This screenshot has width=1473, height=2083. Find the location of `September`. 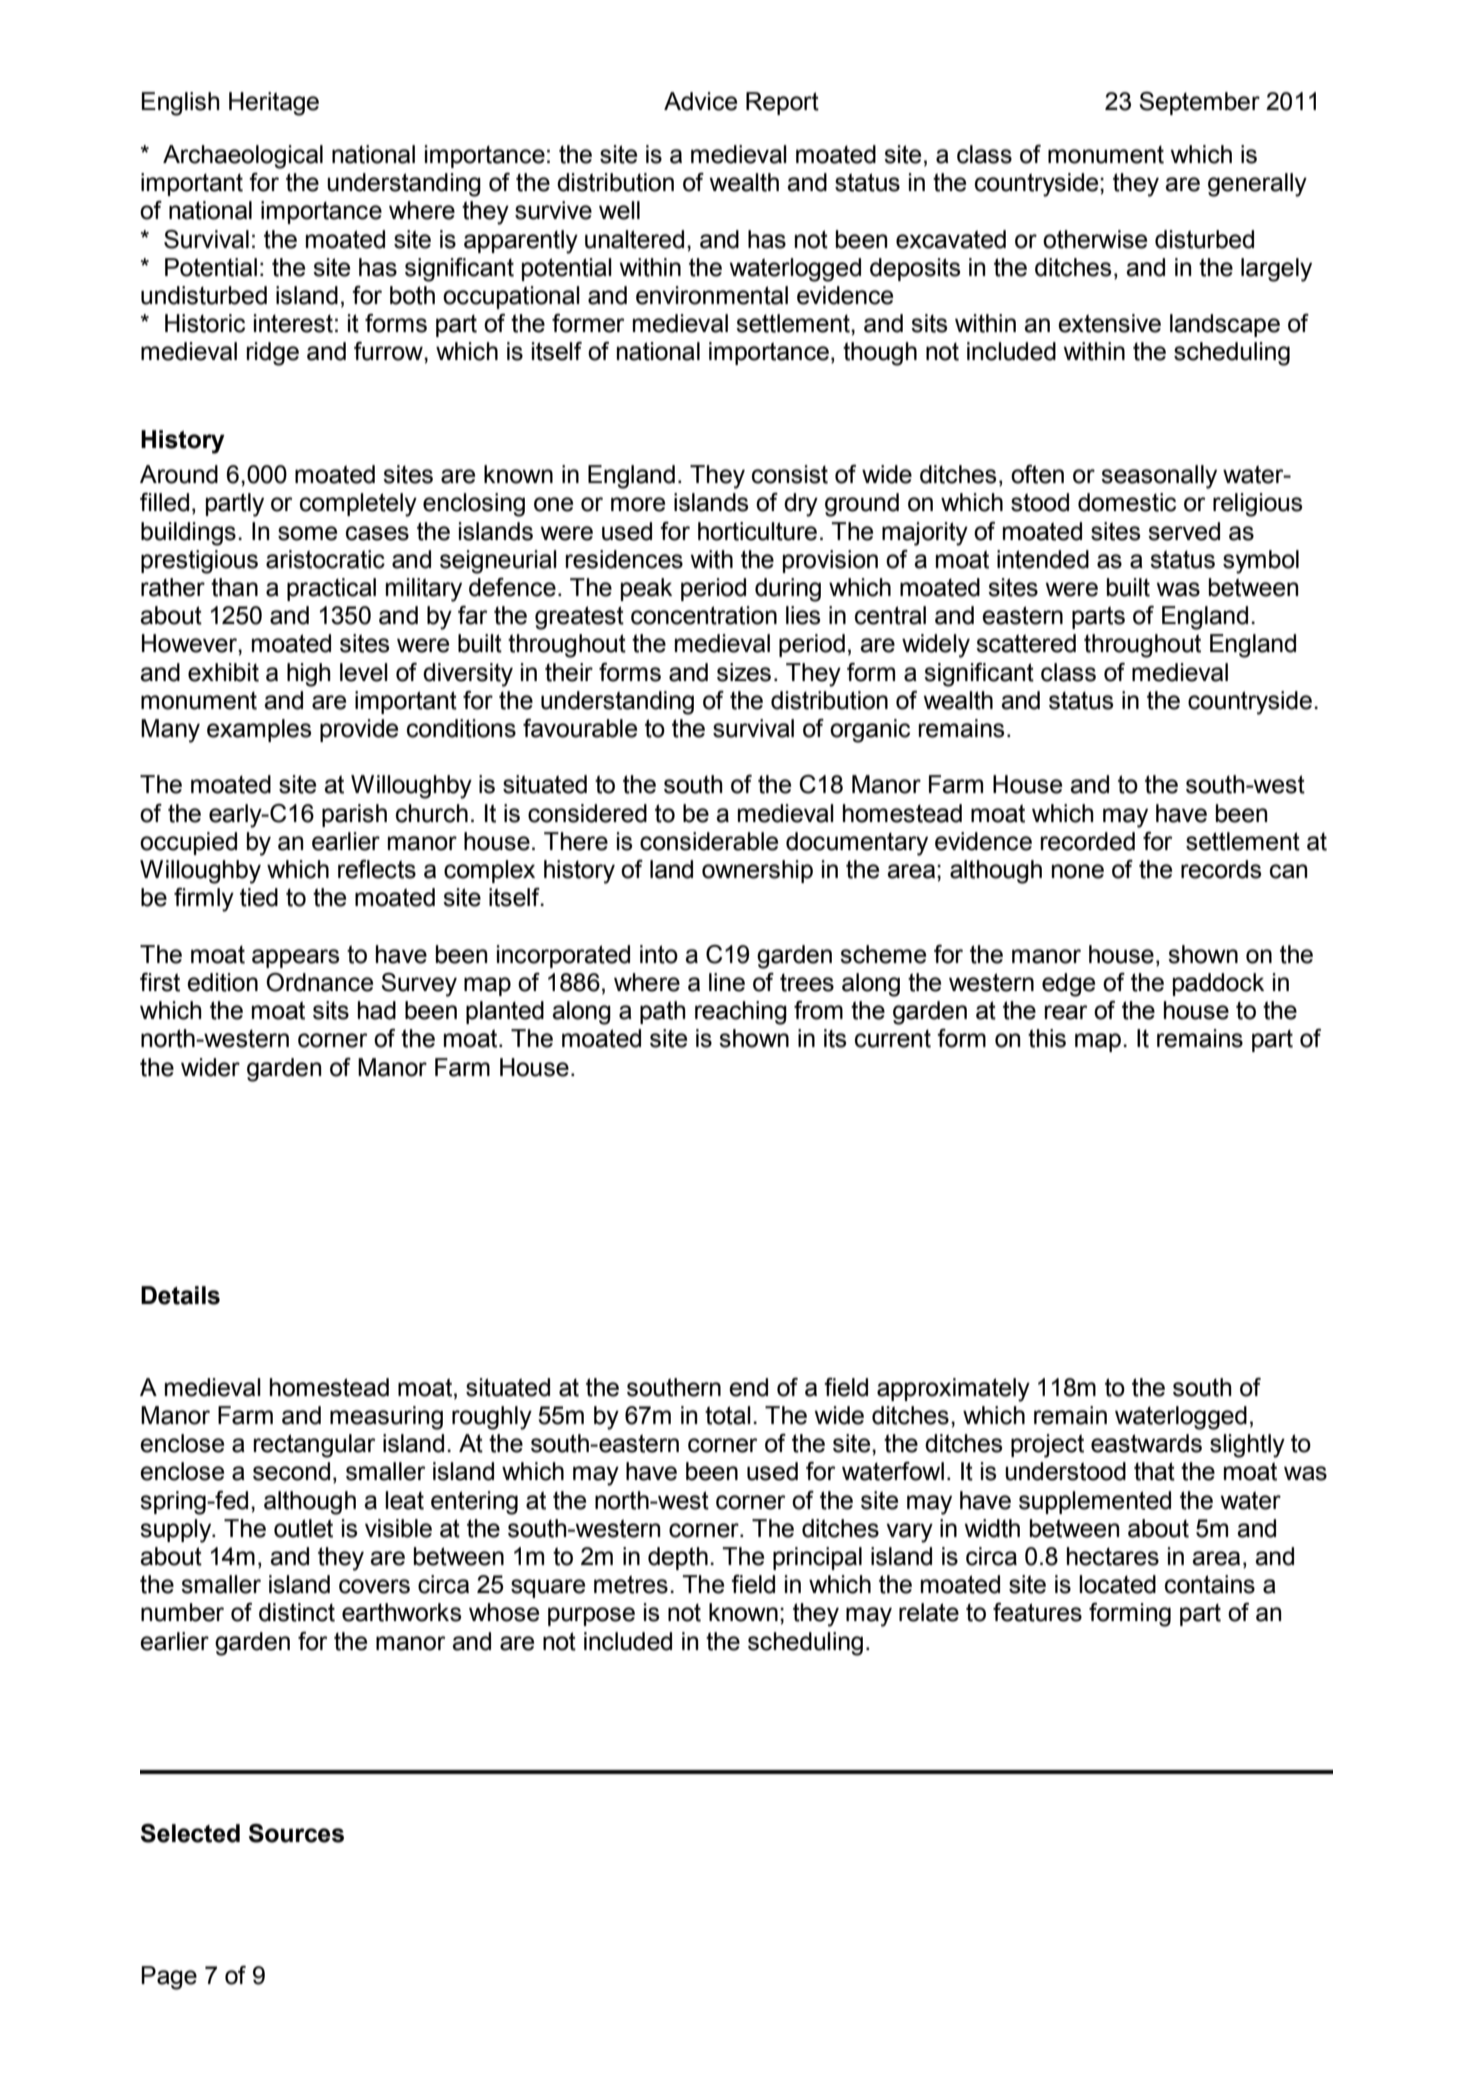

September is located at coordinates (1199, 103).
